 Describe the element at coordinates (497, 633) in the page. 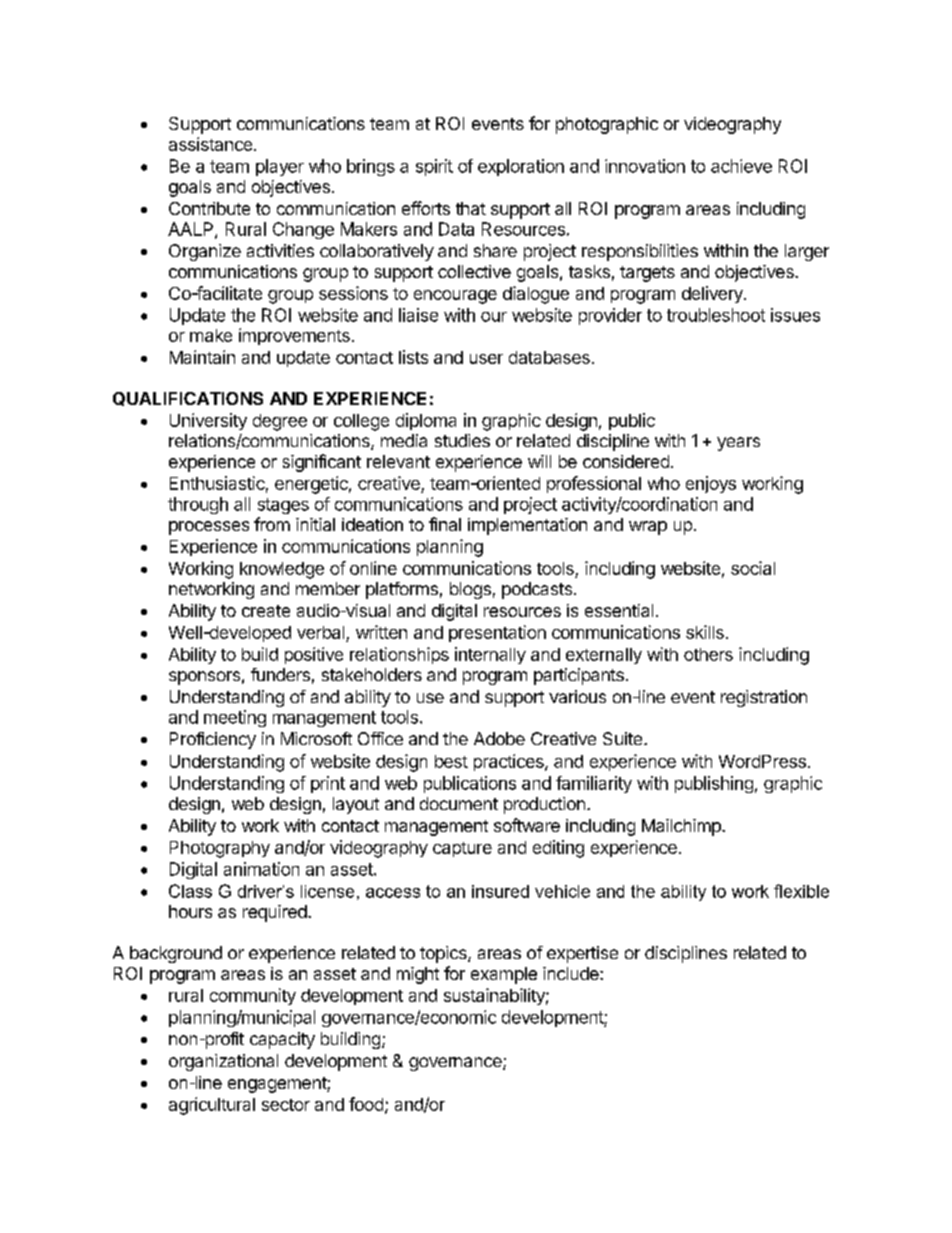

I see `presentation` at that location.
